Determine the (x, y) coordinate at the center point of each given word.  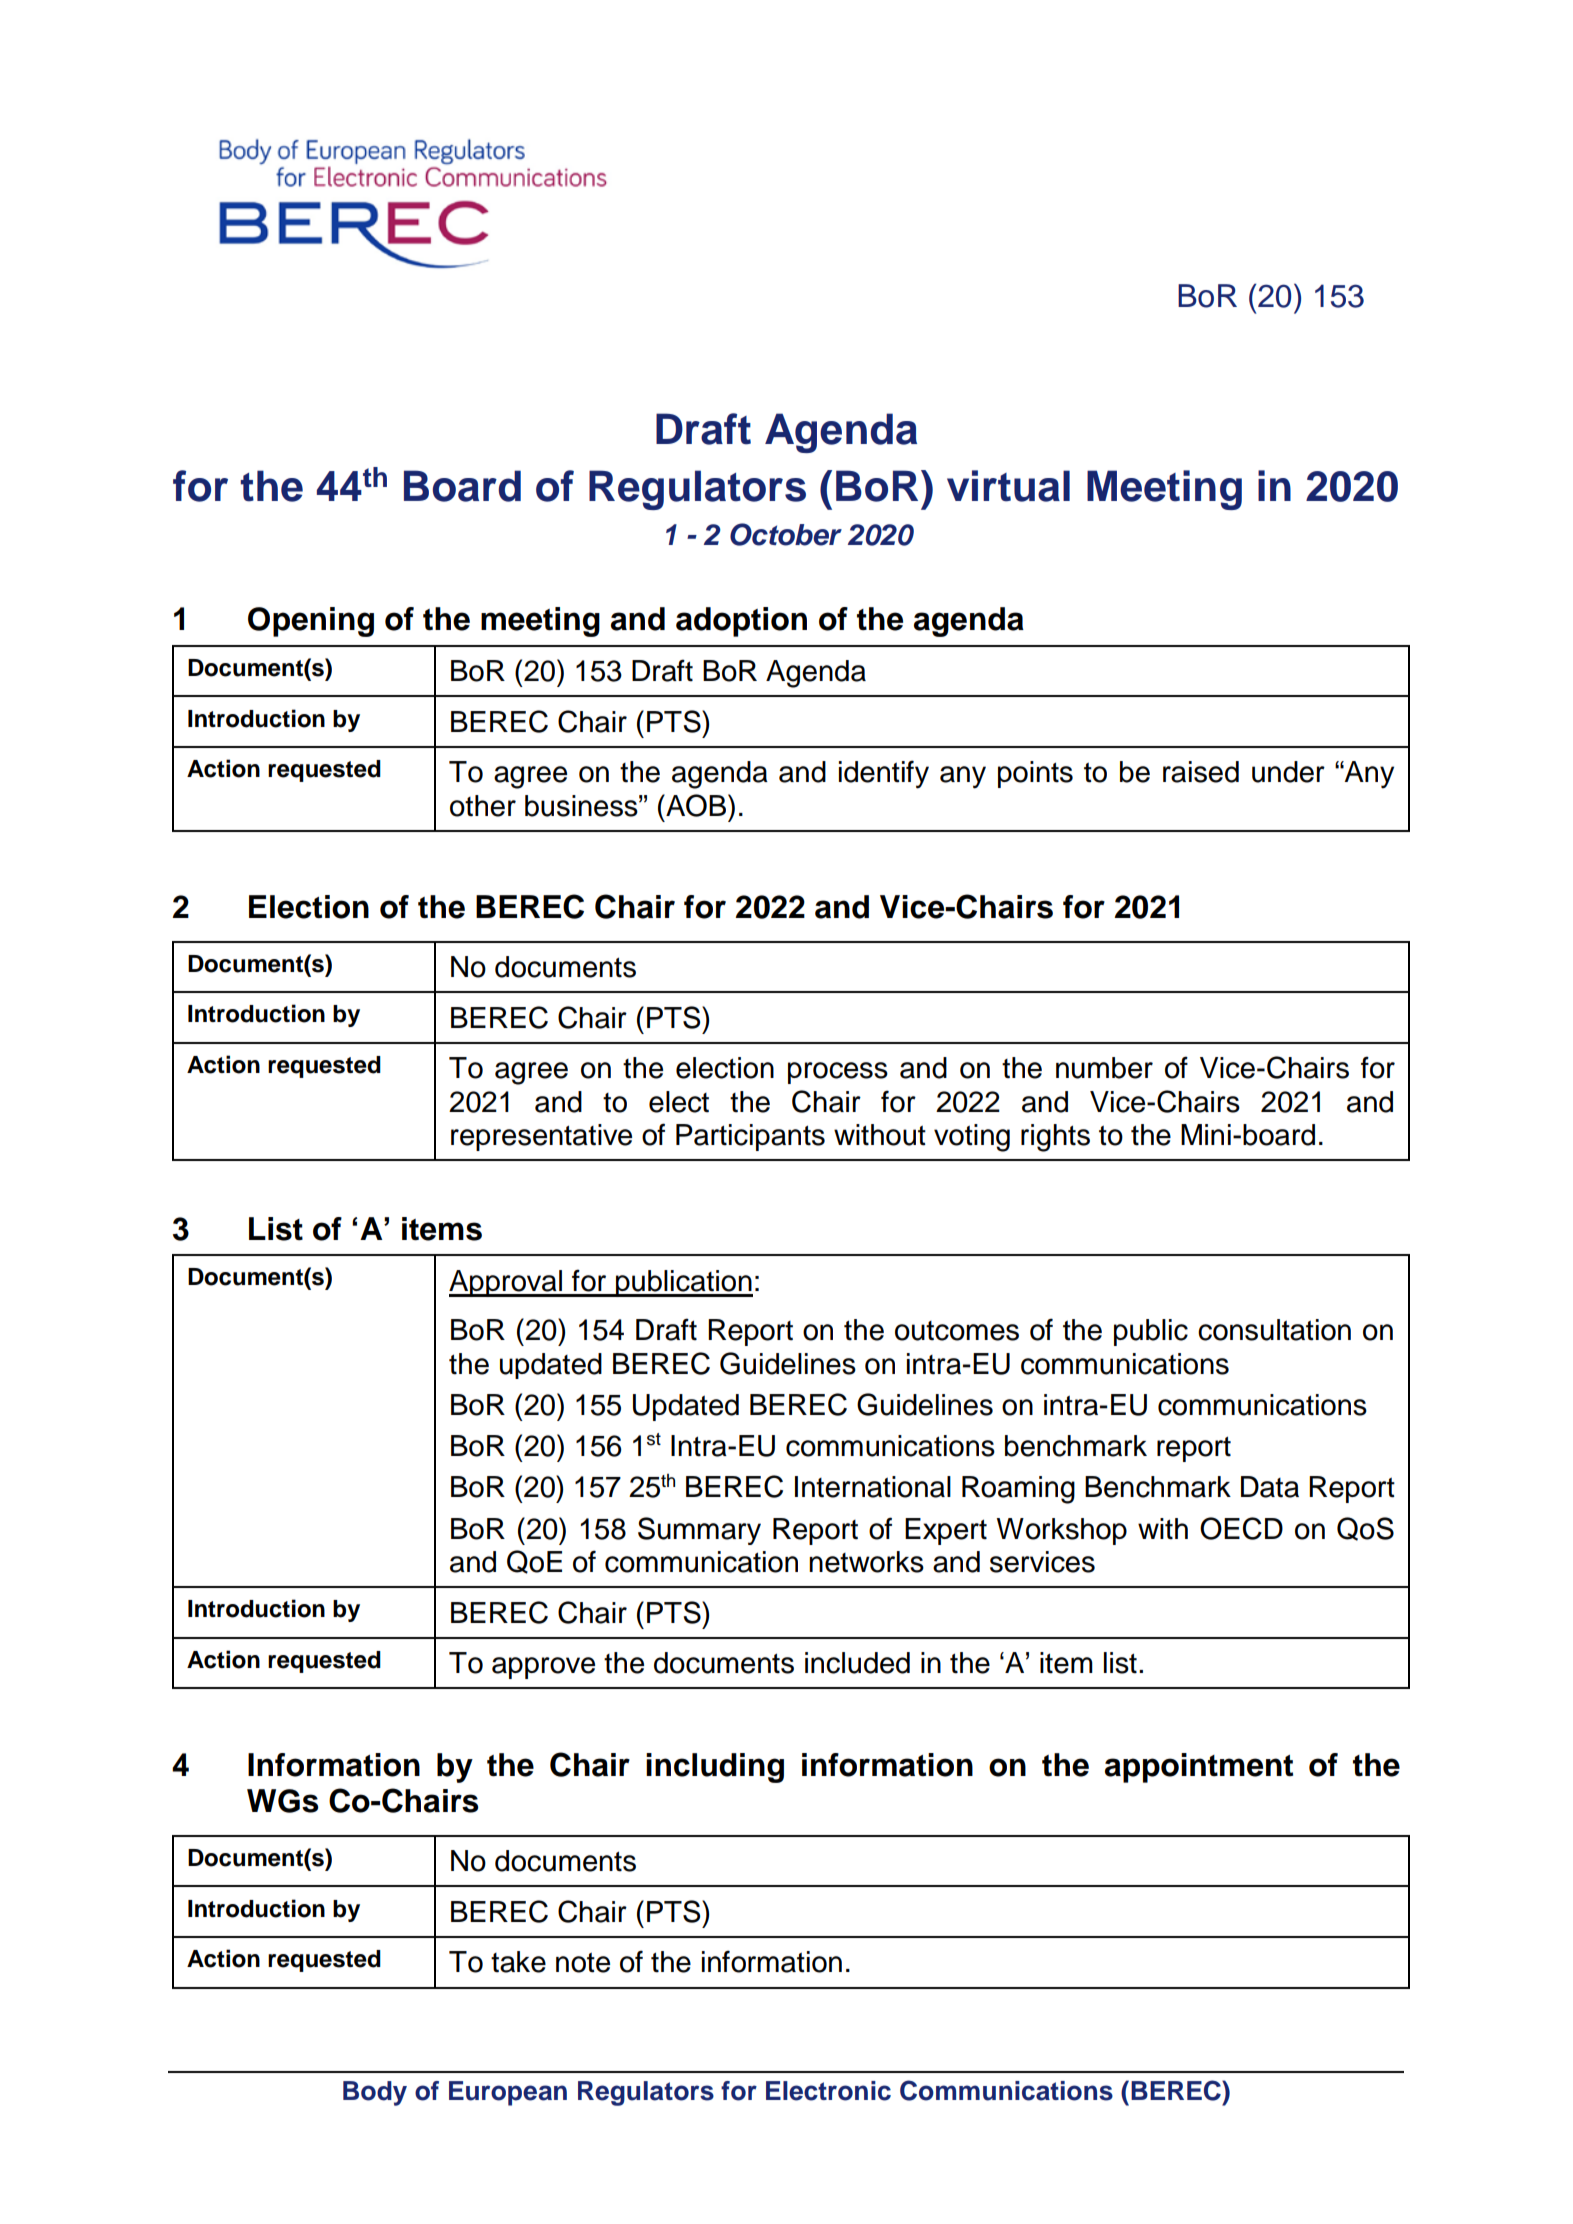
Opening (311, 622)
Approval (506, 1283)
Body (375, 2093)
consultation (1274, 1330)
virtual (1008, 486)
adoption (741, 622)
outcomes (957, 1331)
